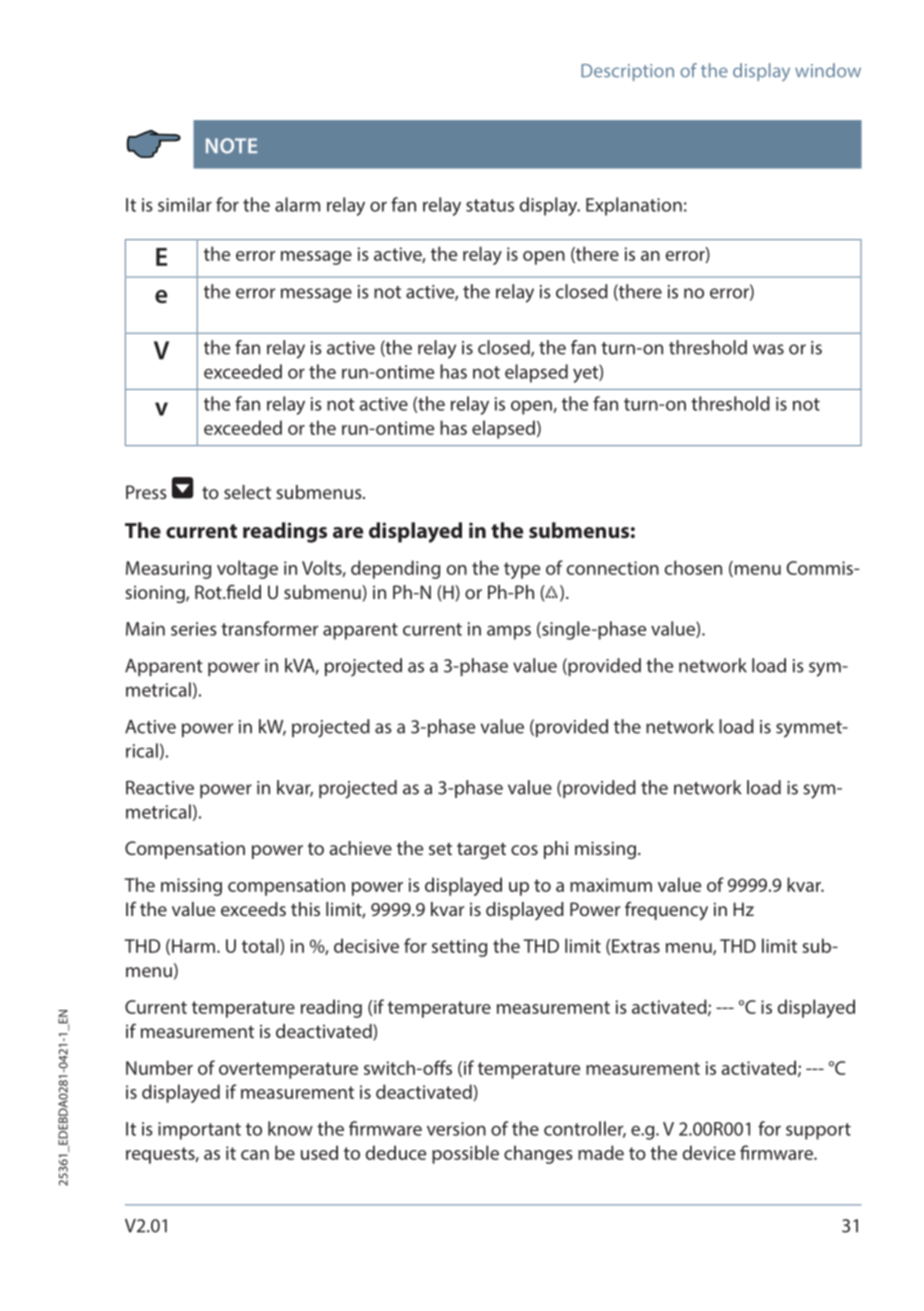 The width and height of the screenshot is (924, 1311). I want to click on was, so click(768, 349).
